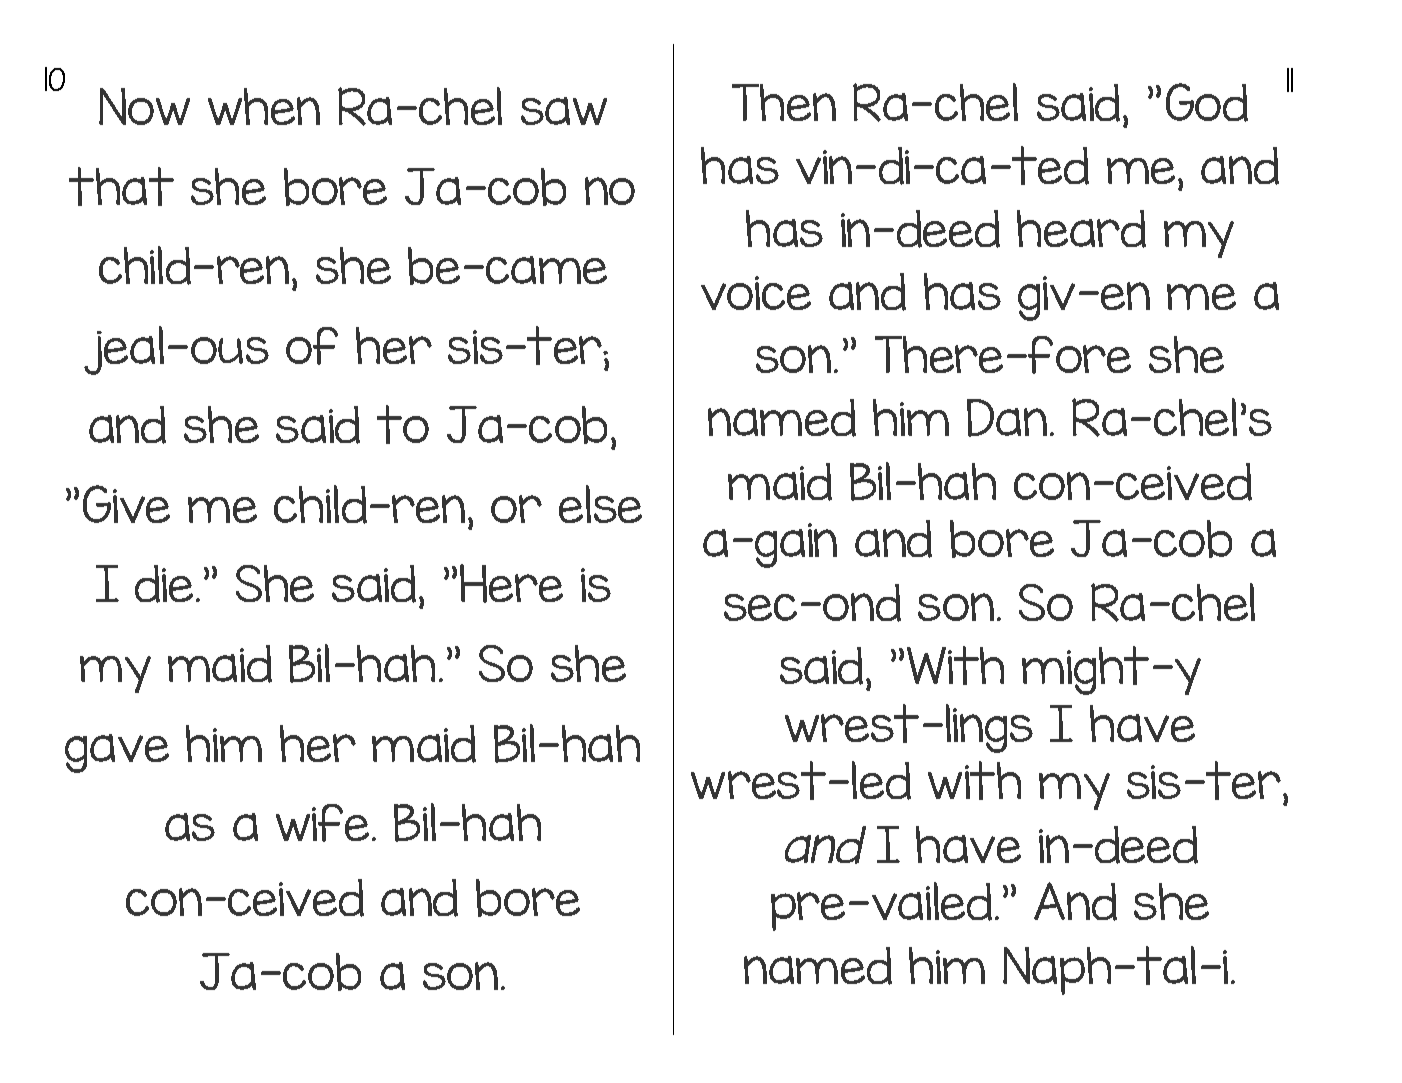 This image has width=1402, height=1083. What do you see at coordinates (564, 111) in the image?
I see `saw` at bounding box center [564, 111].
